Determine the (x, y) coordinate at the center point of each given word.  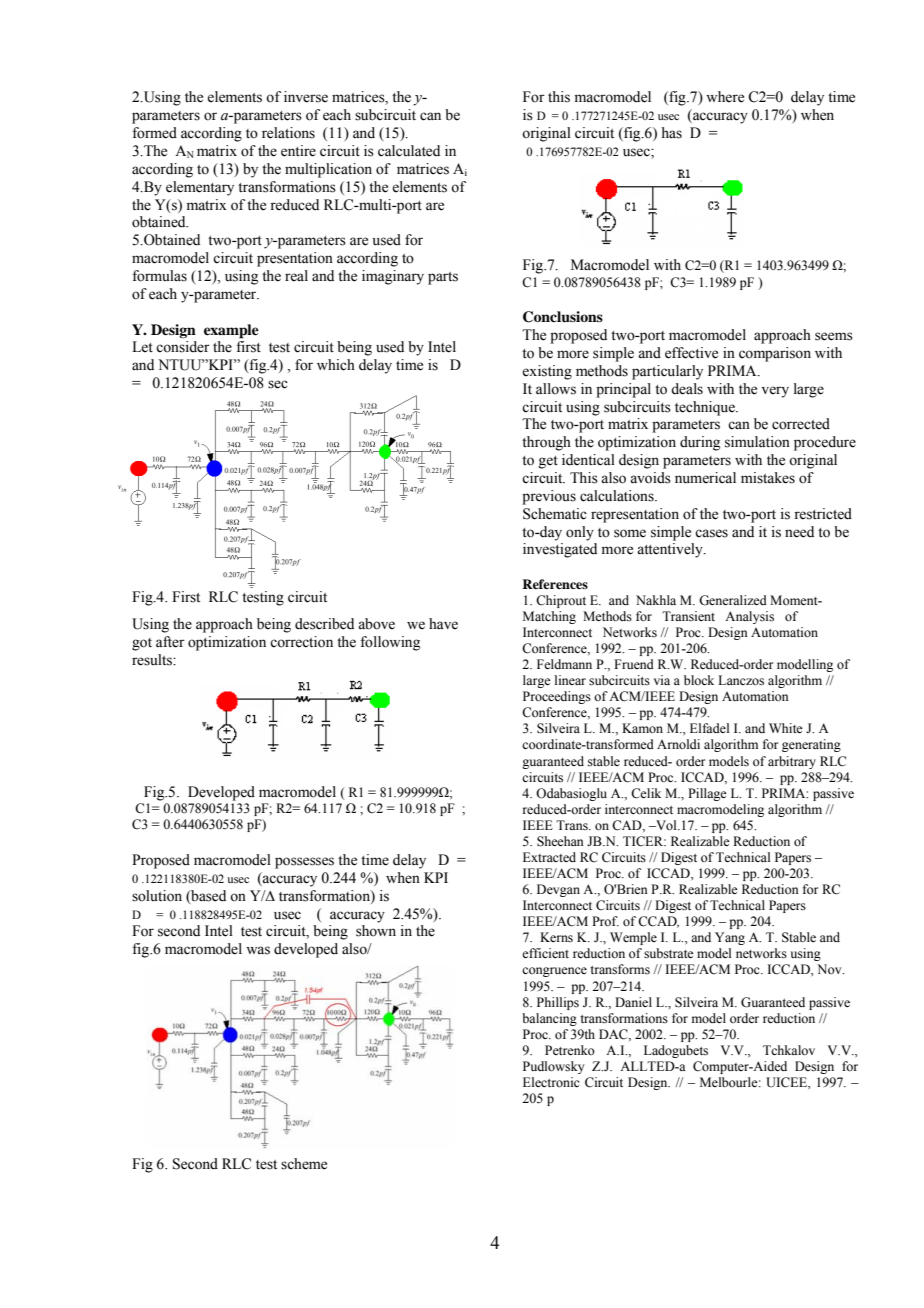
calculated (409, 151)
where (725, 97)
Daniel (633, 1002)
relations (288, 133)
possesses (304, 863)
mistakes (768, 478)
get (548, 462)
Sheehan (560, 841)
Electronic (551, 1082)
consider (183, 347)
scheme (304, 1164)
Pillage (707, 794)
